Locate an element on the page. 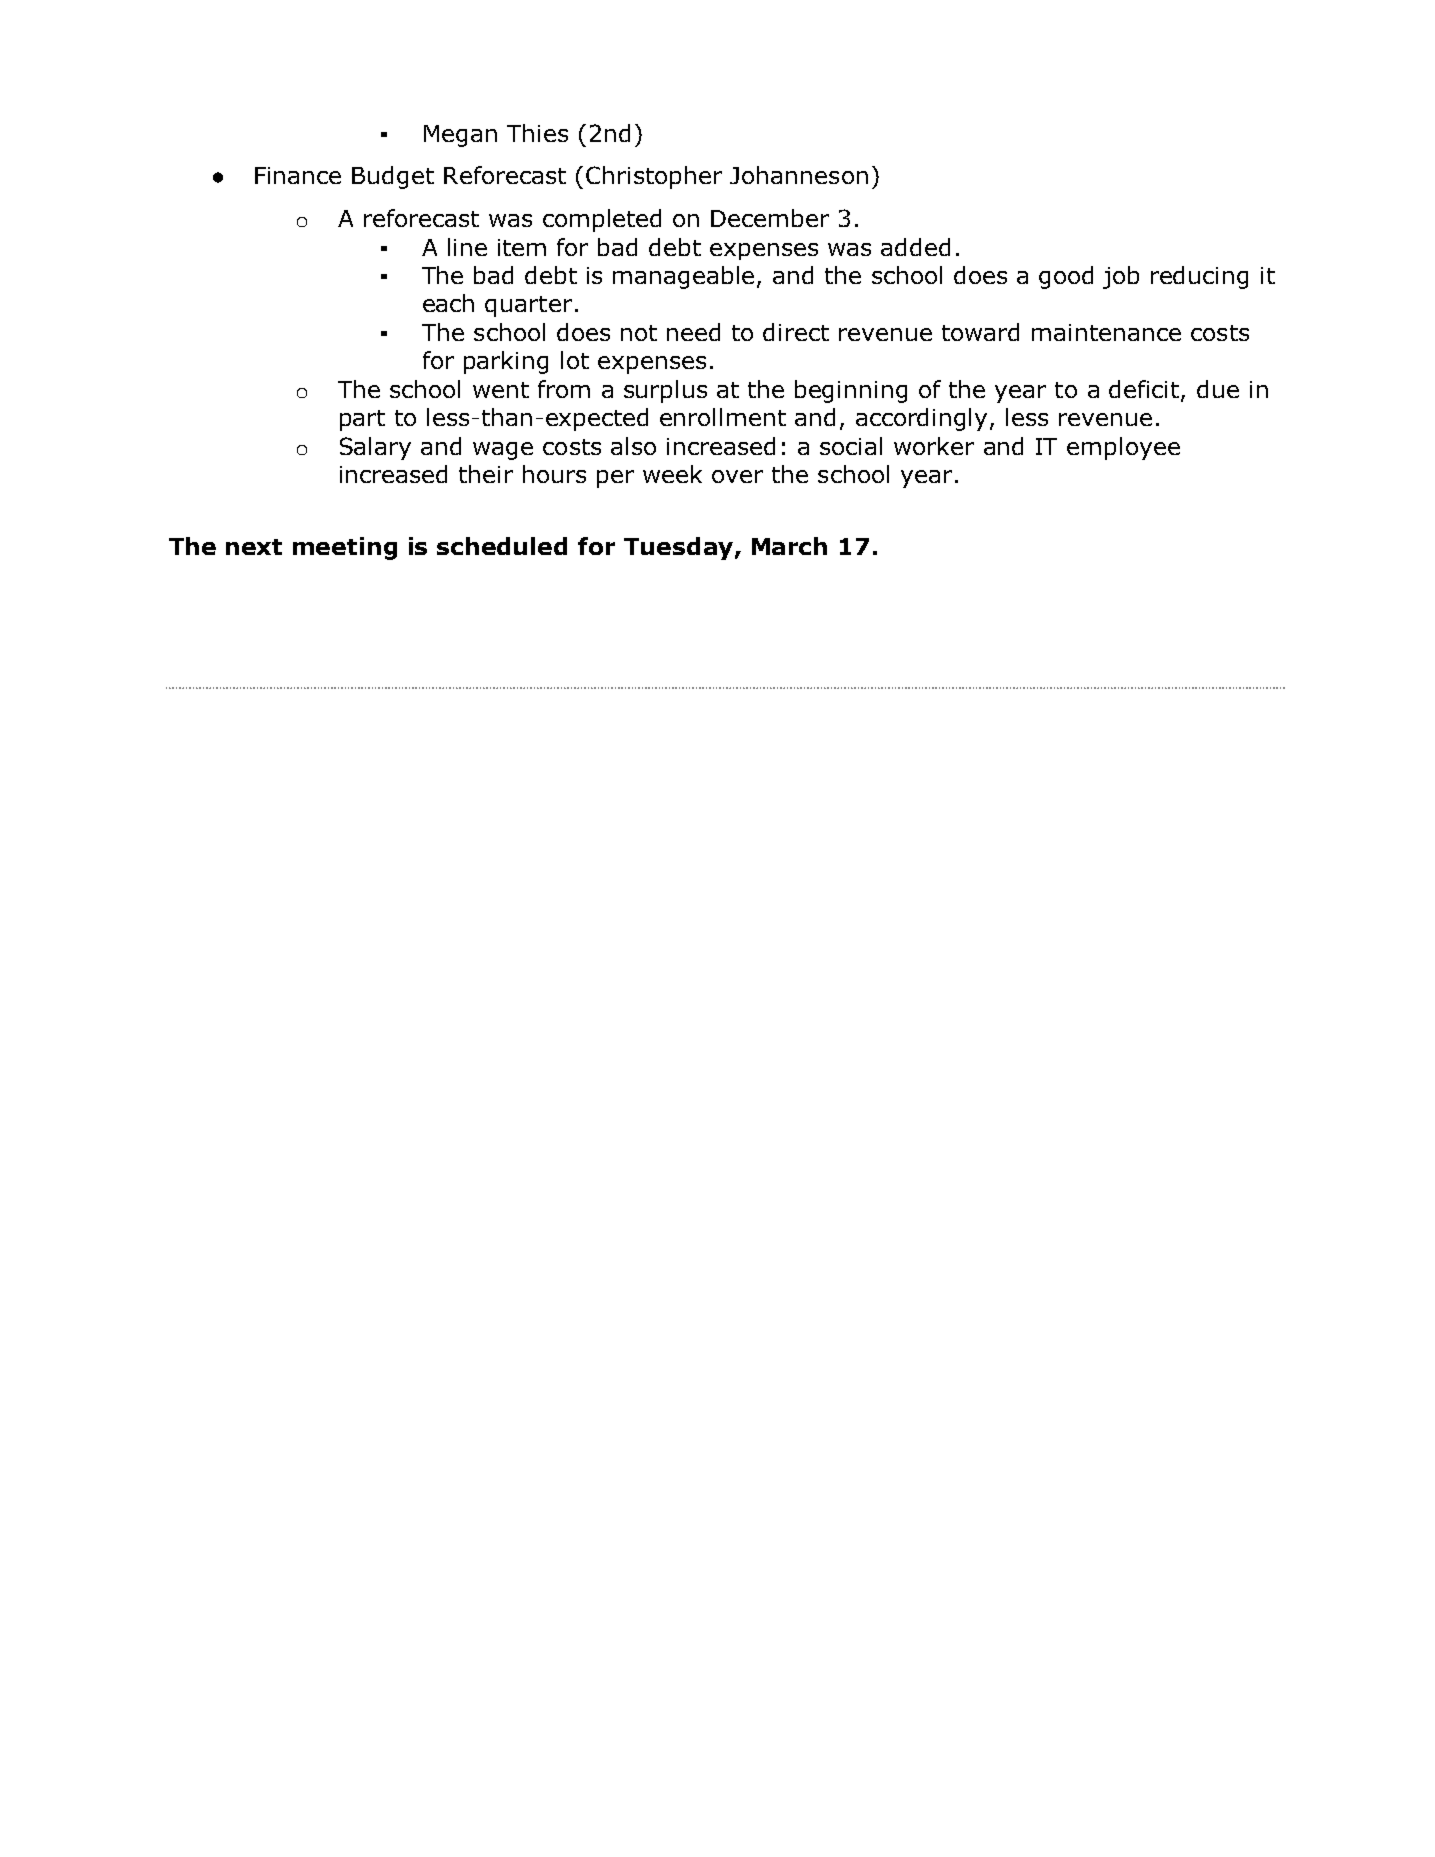 The width and height of the document is (1435, 1857). meeting is located at coordinates (345, 548).
